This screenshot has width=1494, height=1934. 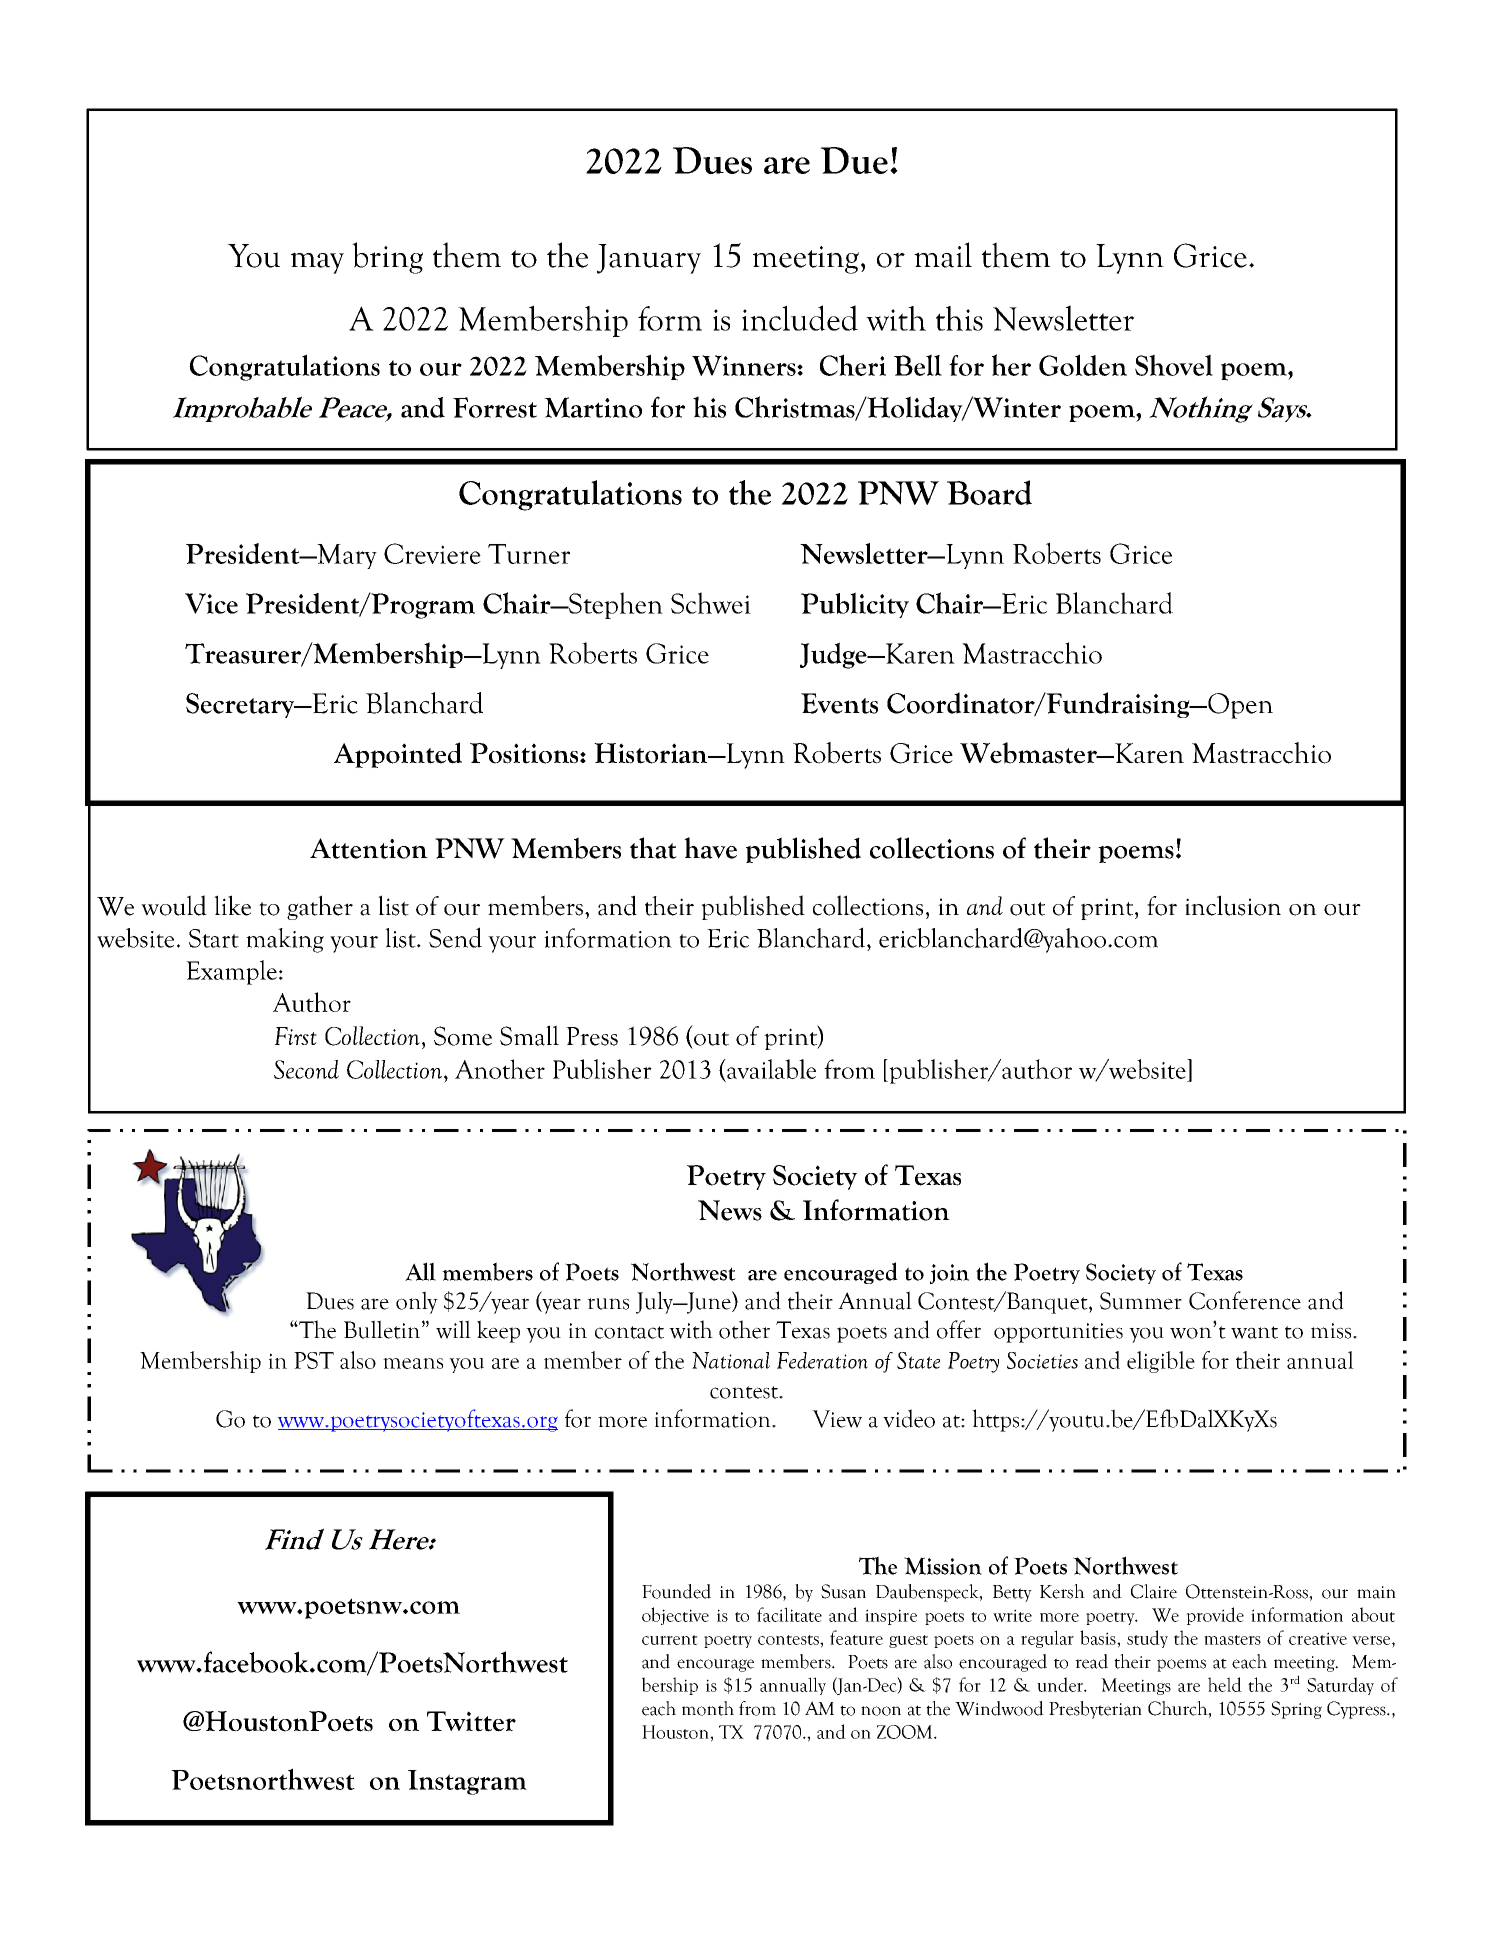 I want to click on Events, so click(x=839, y=703).
